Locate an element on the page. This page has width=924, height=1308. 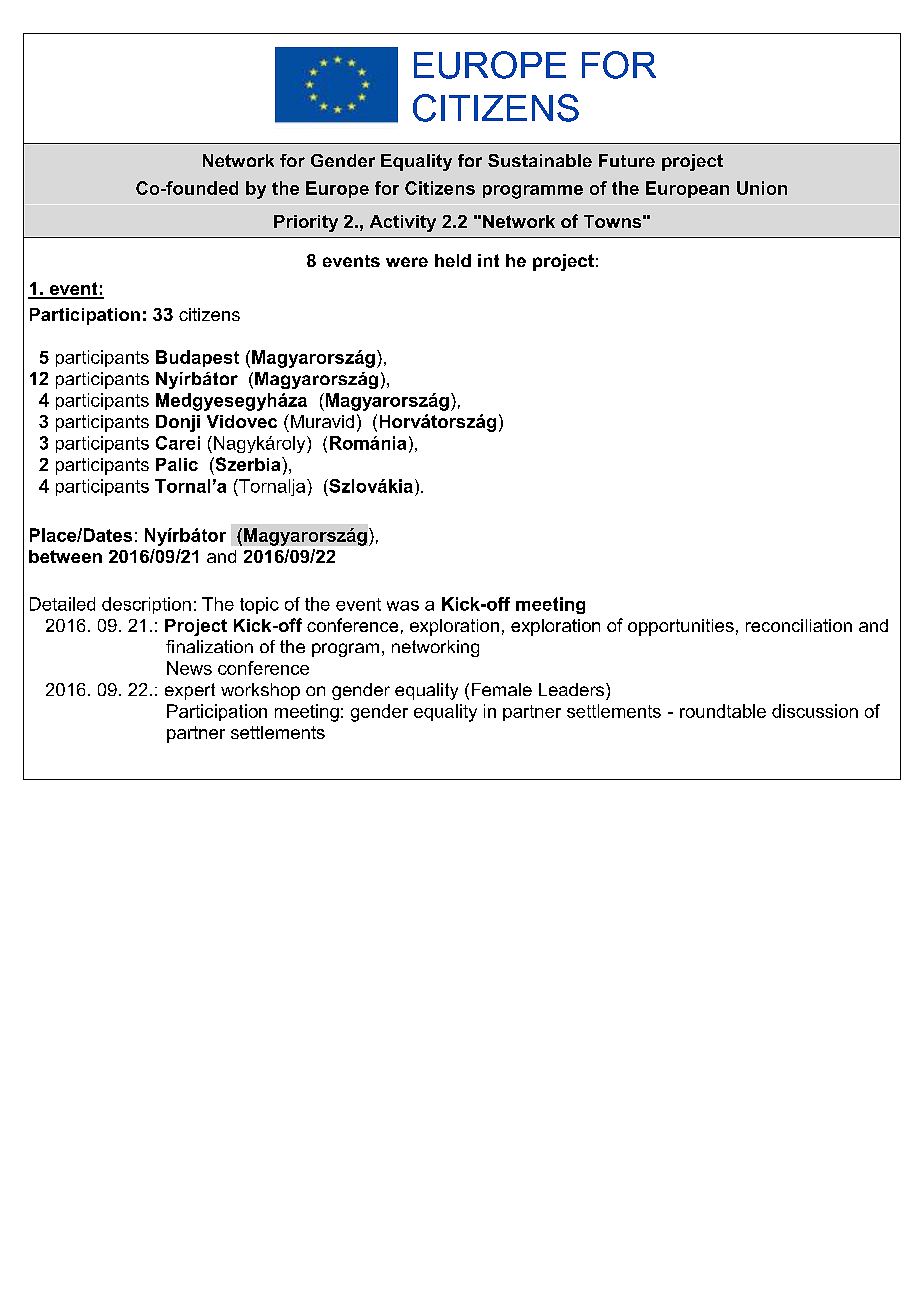
reconciliation is located at coordinates (799, 625).
